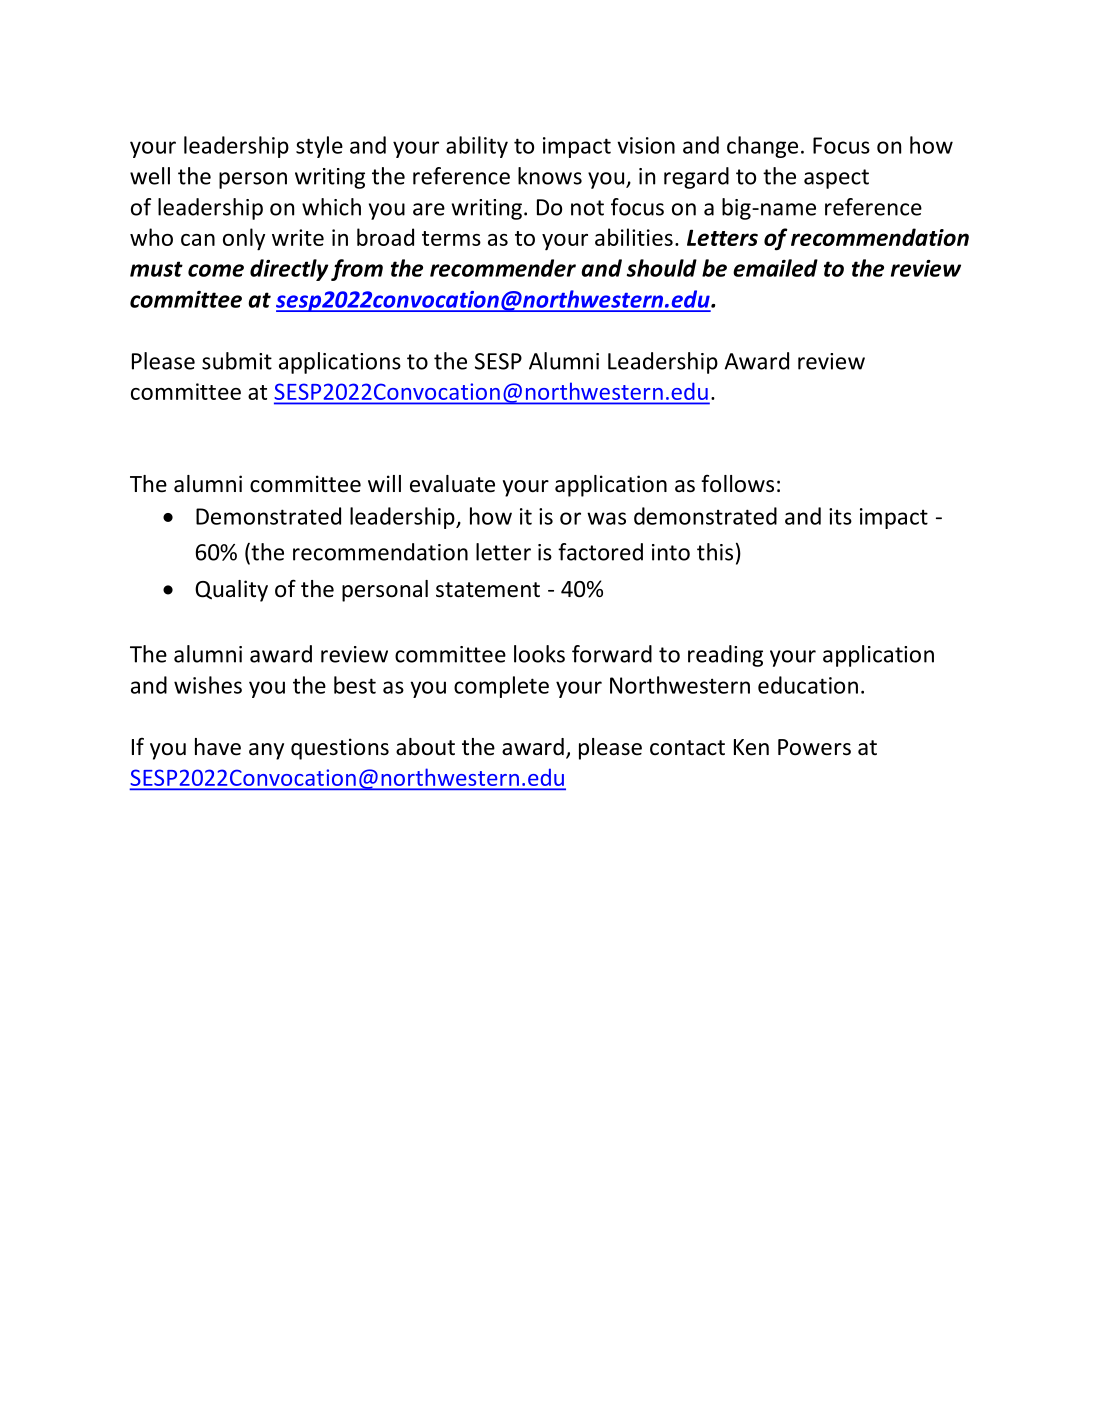  What do you see at coordinates (762, 147) in the image?
I see `change` at bounding box center [762, 147].
